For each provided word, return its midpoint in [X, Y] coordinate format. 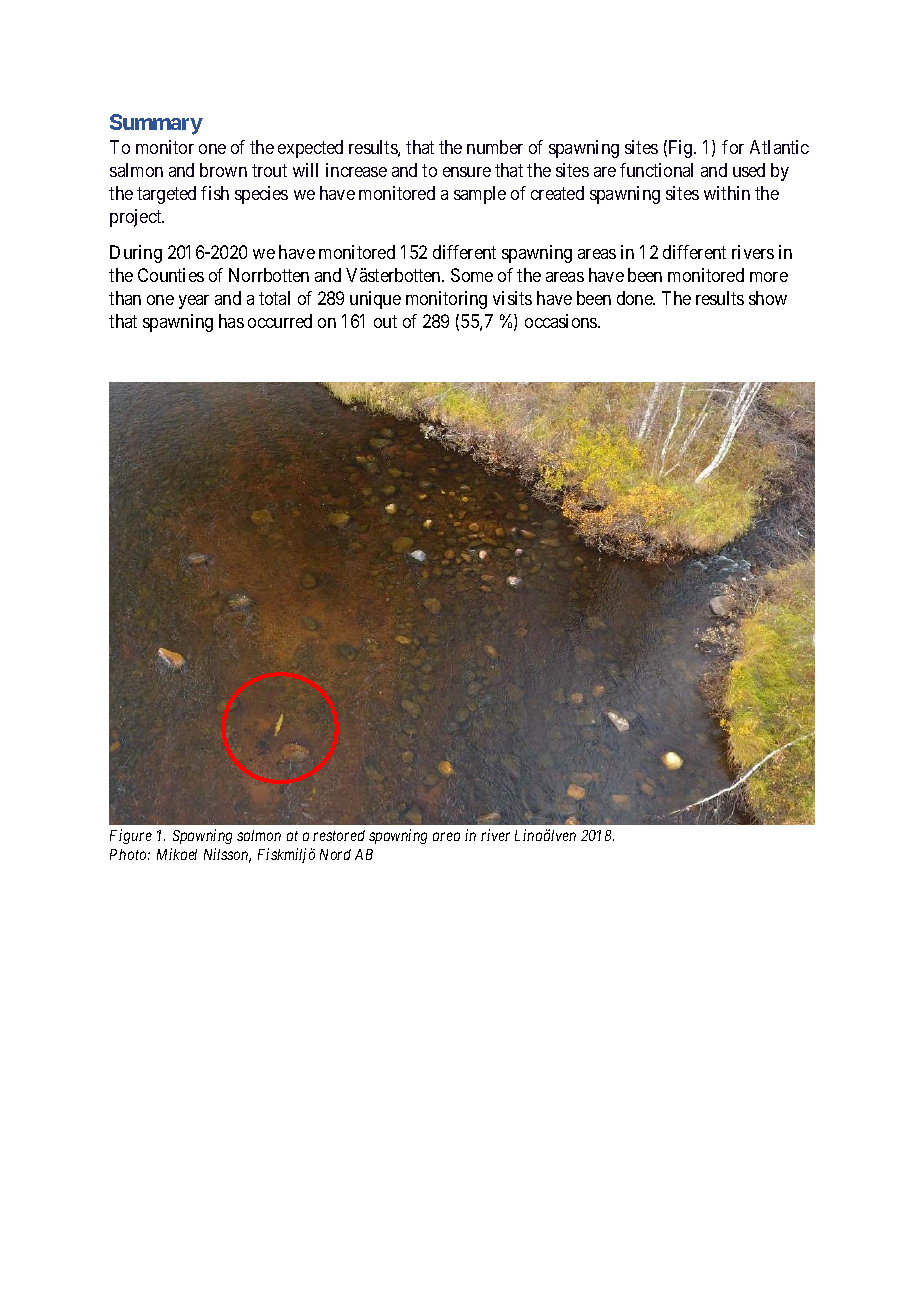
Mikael [177, 854]
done [636, 298]
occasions [562, 321]
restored [339, 835]
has [231, 321]
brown [223, 170]
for [733, 147]
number [495, 147]
